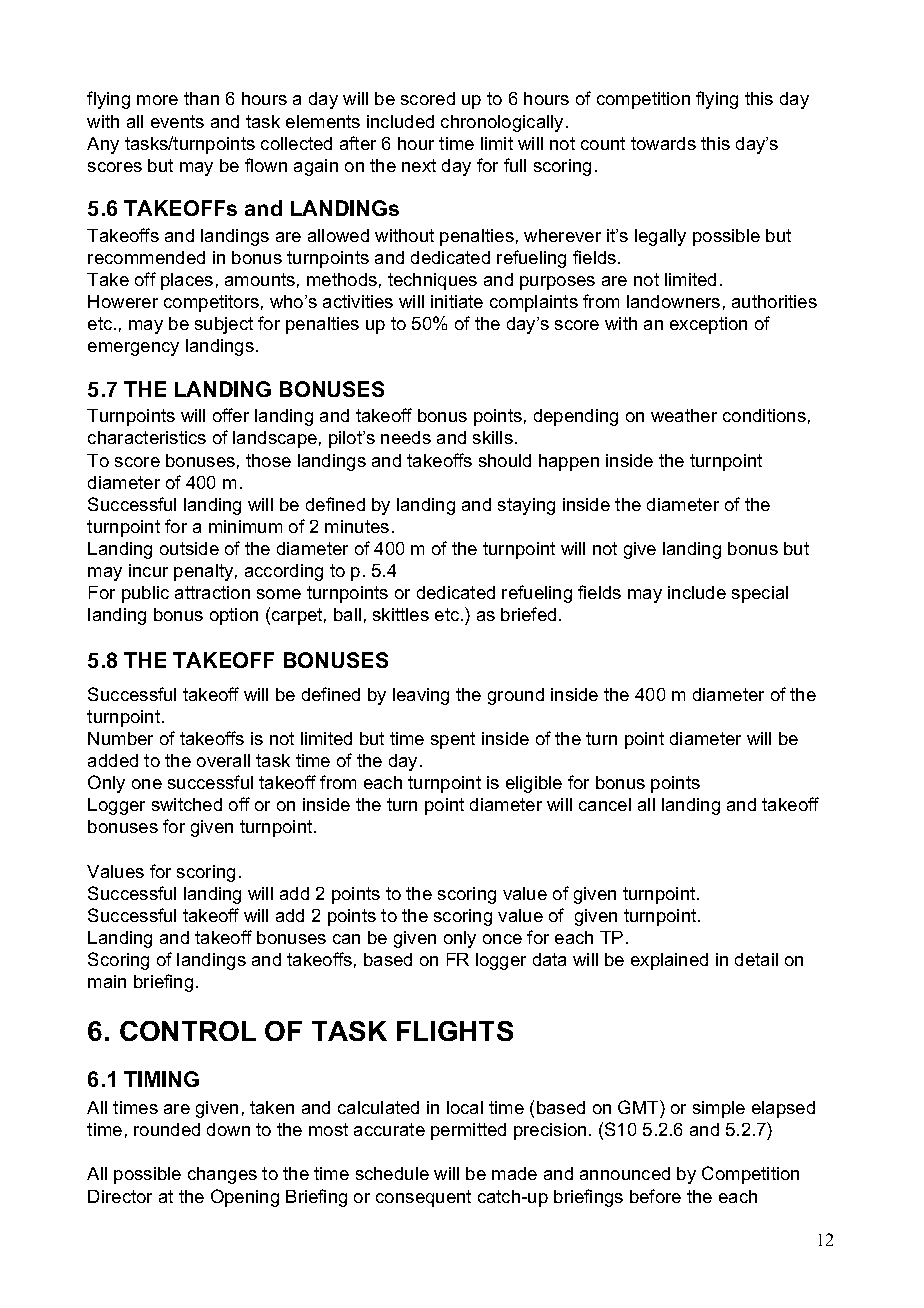 The width and height of the document is (924, 1308). I want to click on events, so click(177, 121).
